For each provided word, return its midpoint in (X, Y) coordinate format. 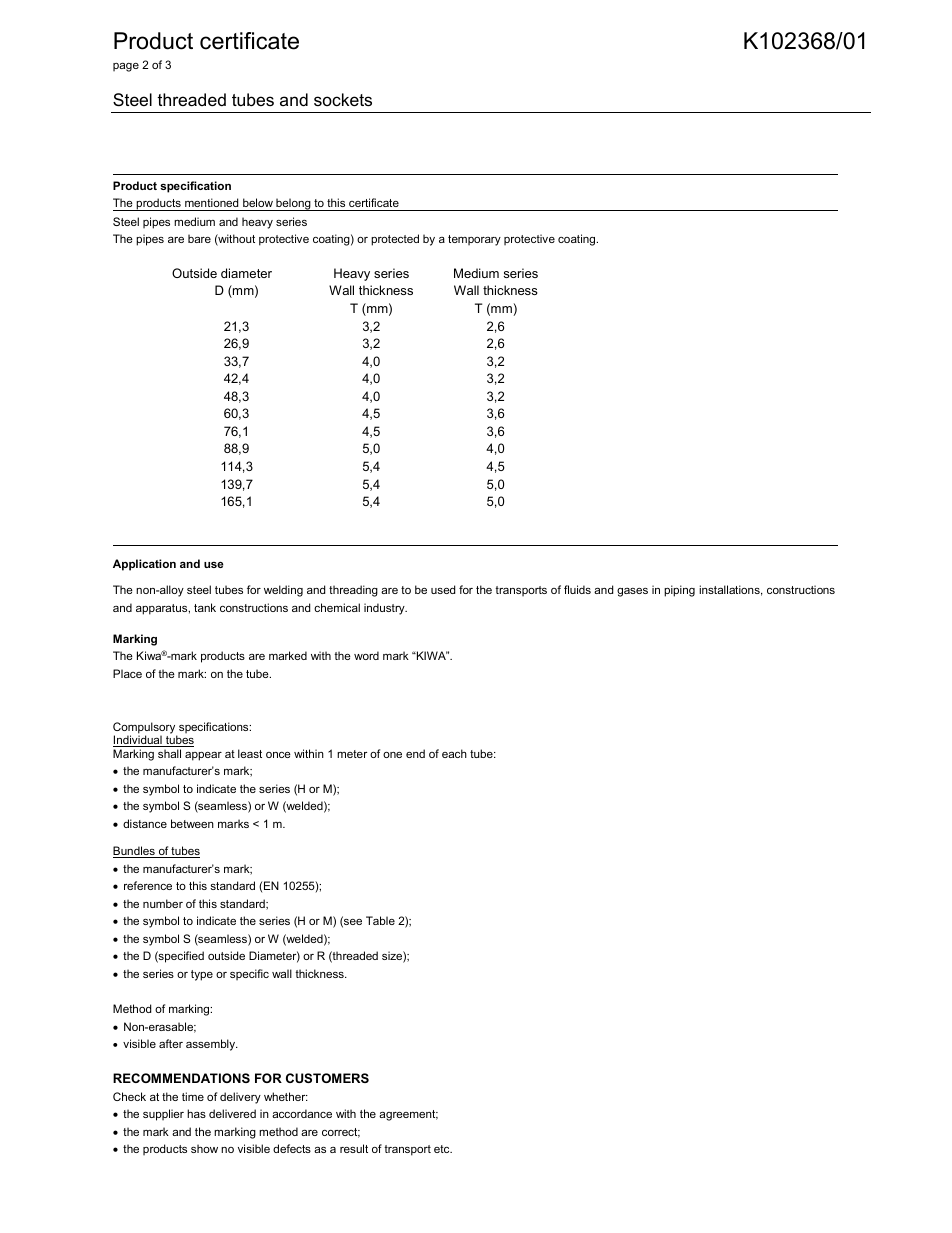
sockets (343, 100)
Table (380, 920)
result (354, 1148)
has (196, 1113)
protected (395, 240)
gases (632, 592)
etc (443, 1149)
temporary (474, 240)
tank (205, 607)
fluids (577, 589)
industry (385, 609)
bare (199, 238)
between (192, 823)
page (126, 67)
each (454, 753)
